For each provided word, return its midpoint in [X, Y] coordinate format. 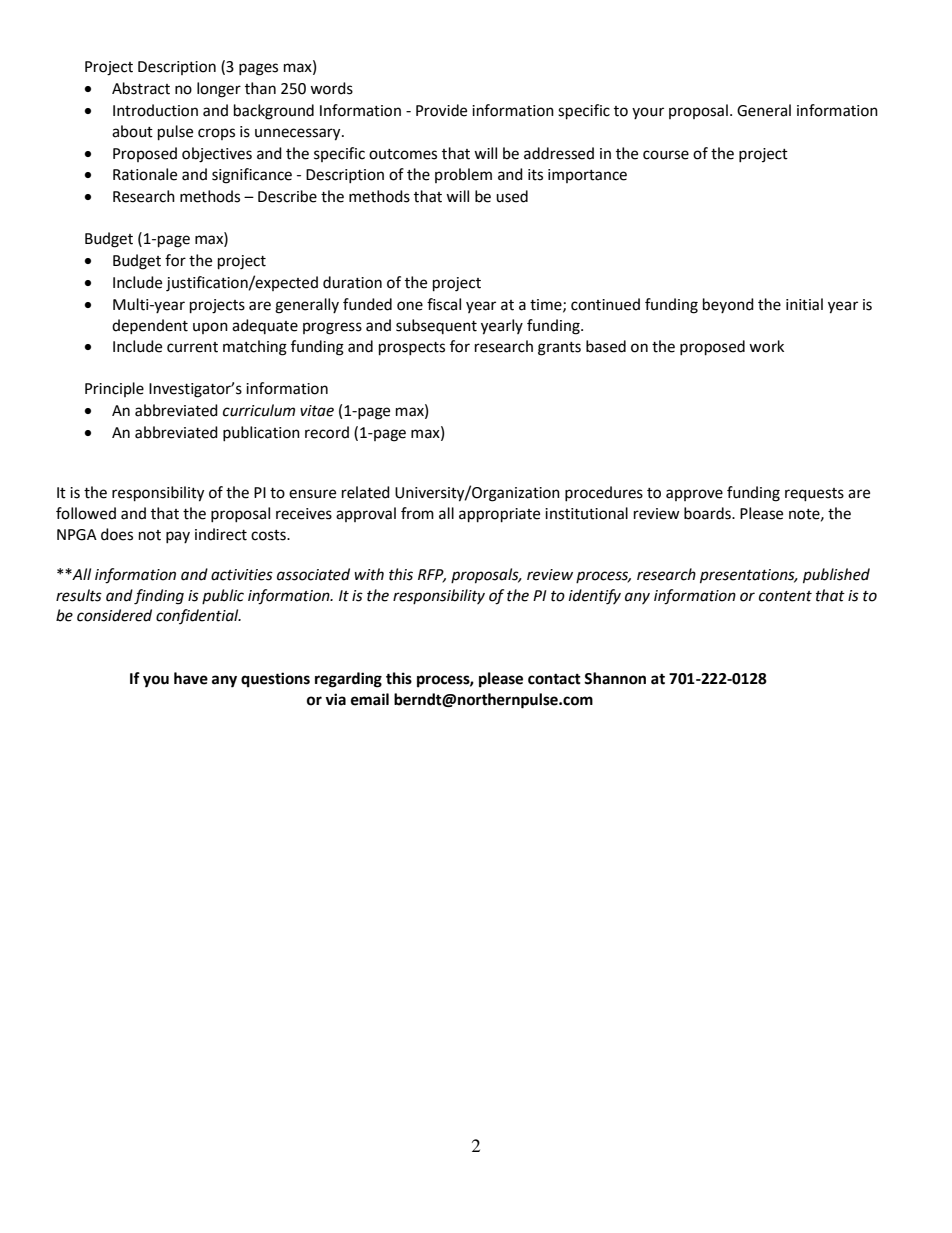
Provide [441, 110]
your [648, 113]
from [417, 513]
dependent [150, 326]
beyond [728, 305]
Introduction [155, 110]
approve [694, 495]
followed [86, 513]
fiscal [444, 304]
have [191, 678]
